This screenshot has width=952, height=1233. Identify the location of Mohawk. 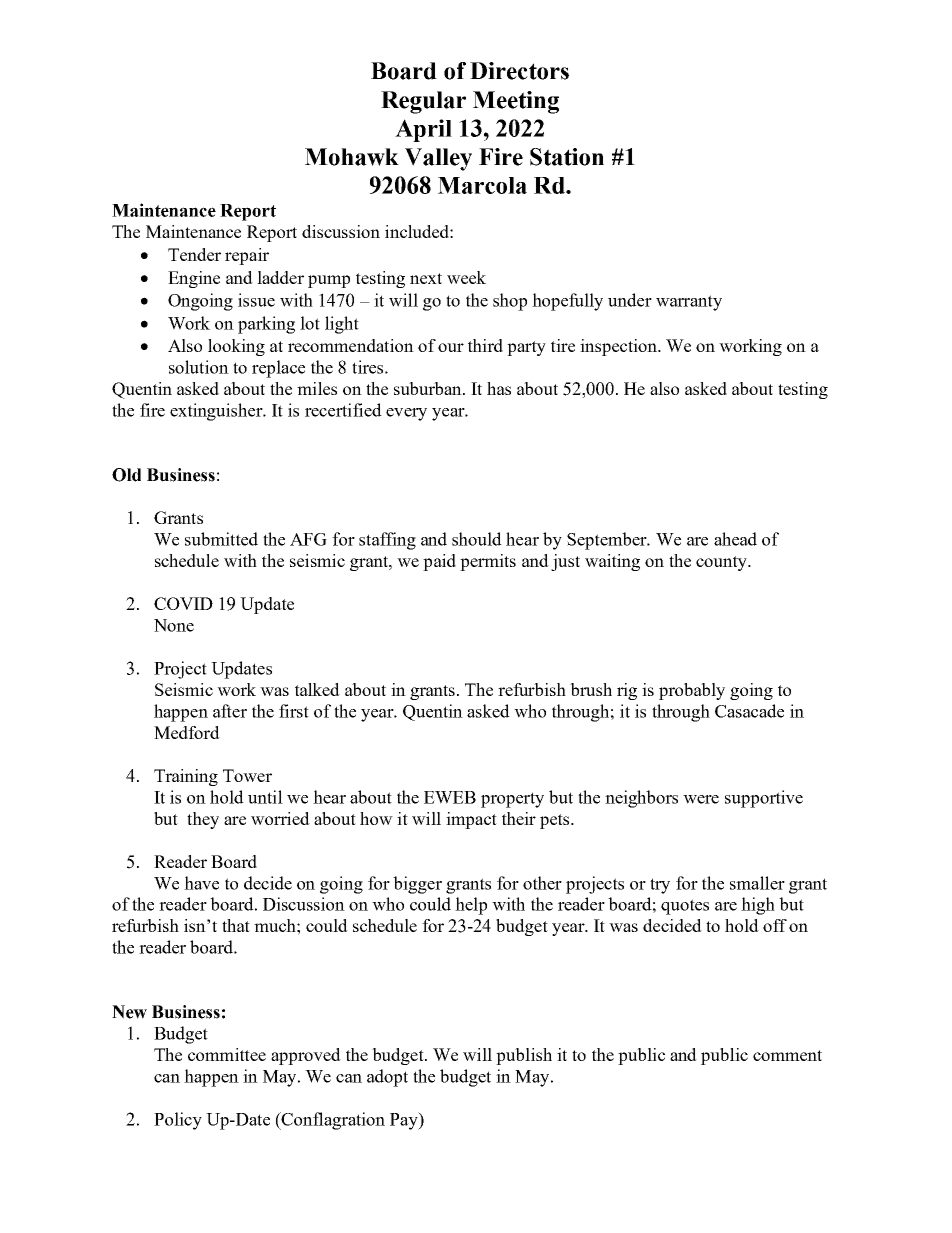
(352, 157).
